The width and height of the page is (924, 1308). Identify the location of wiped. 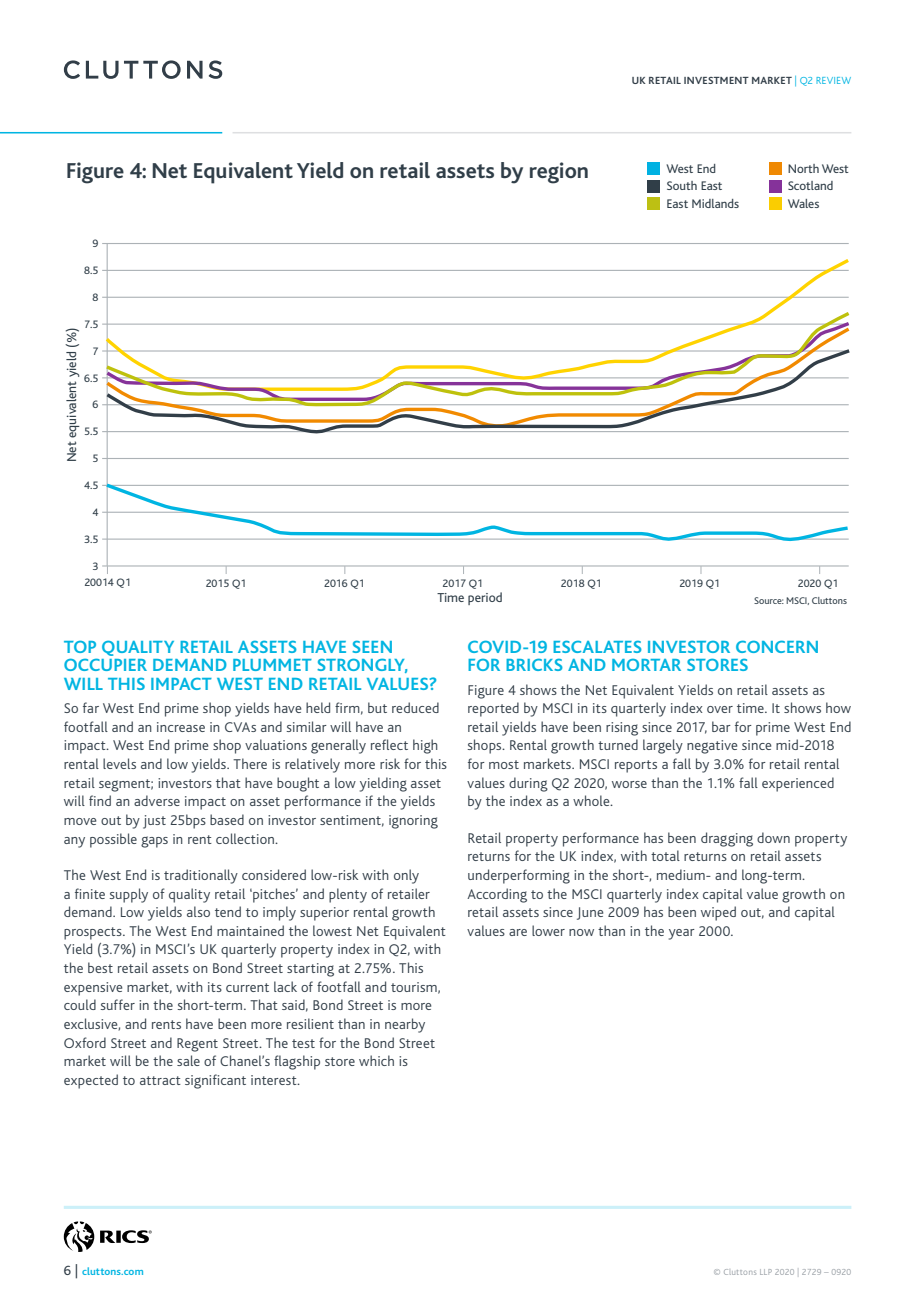
(718, 913).
